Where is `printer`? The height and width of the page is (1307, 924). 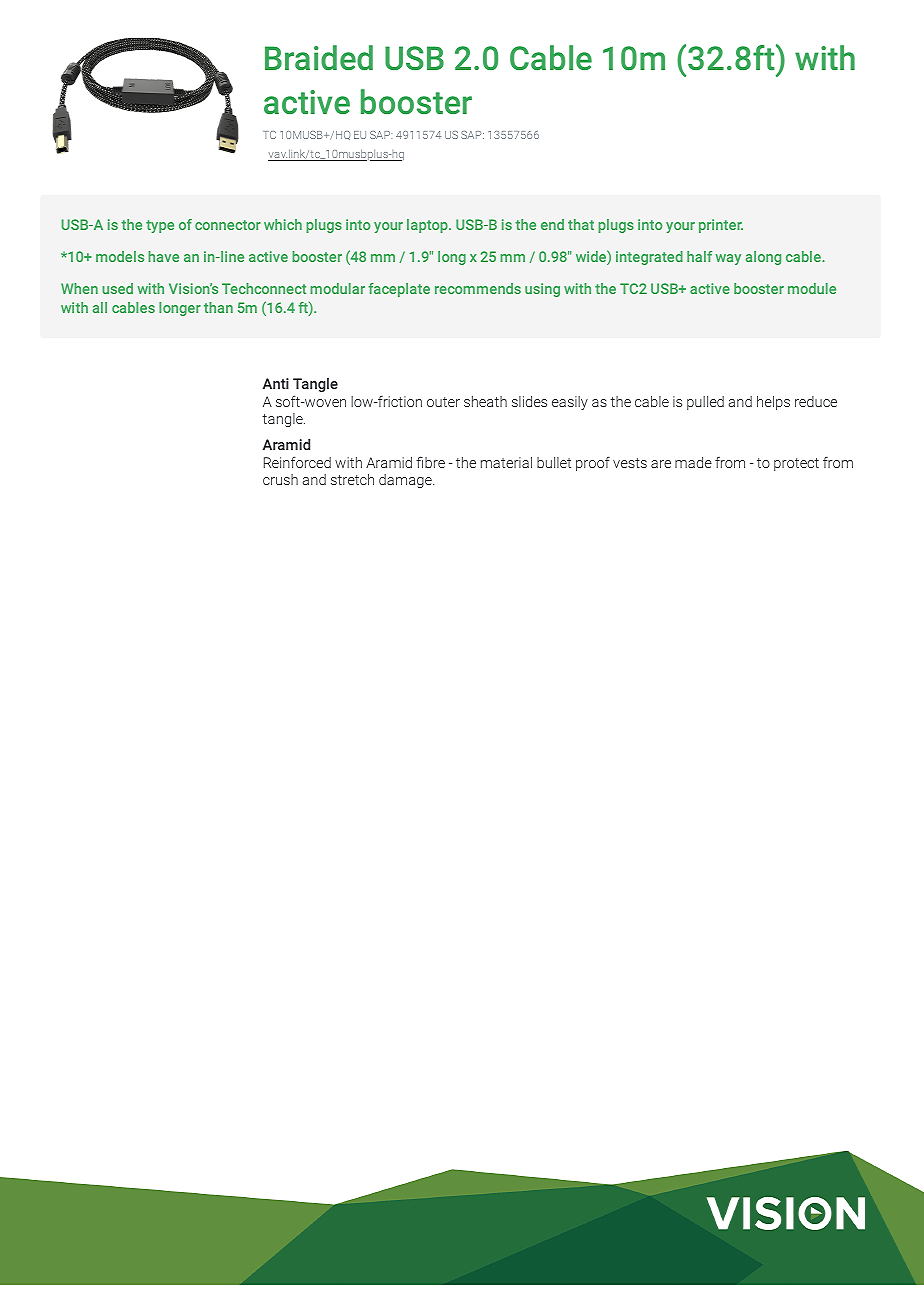 printer is located at coordinates (721, 226).
